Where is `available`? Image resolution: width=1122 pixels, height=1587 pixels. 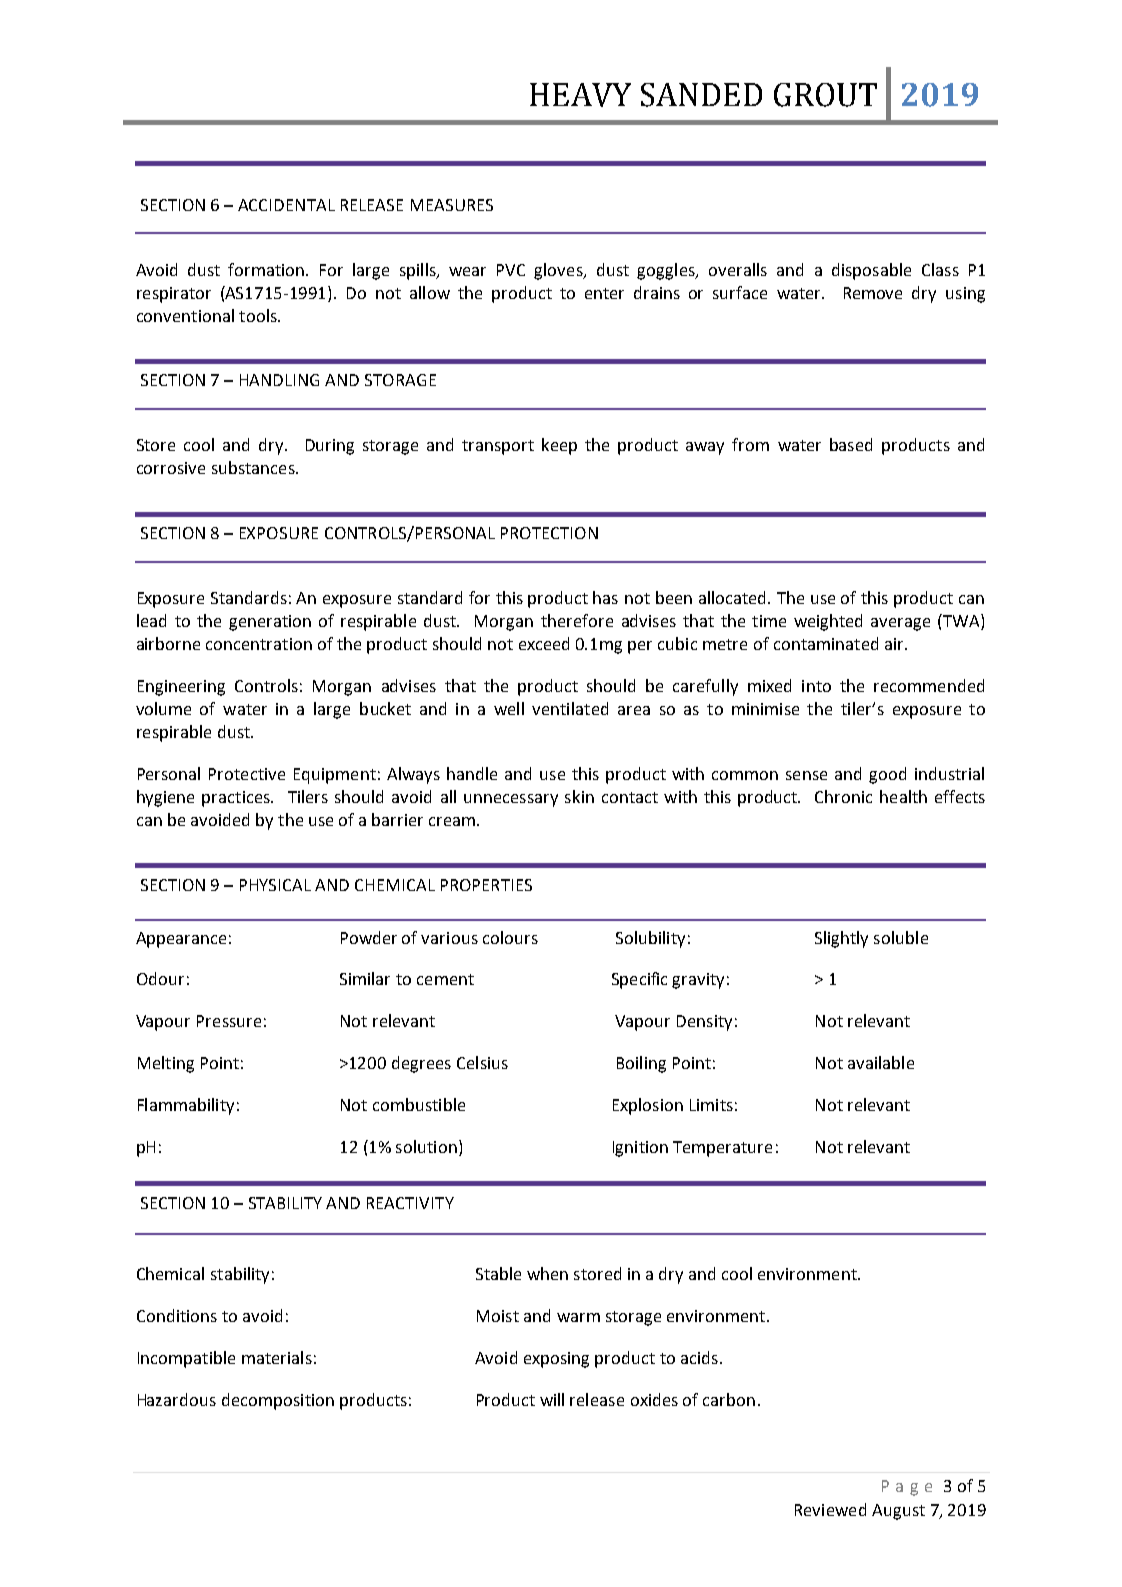 available is located at coordinates (881, 1062).
